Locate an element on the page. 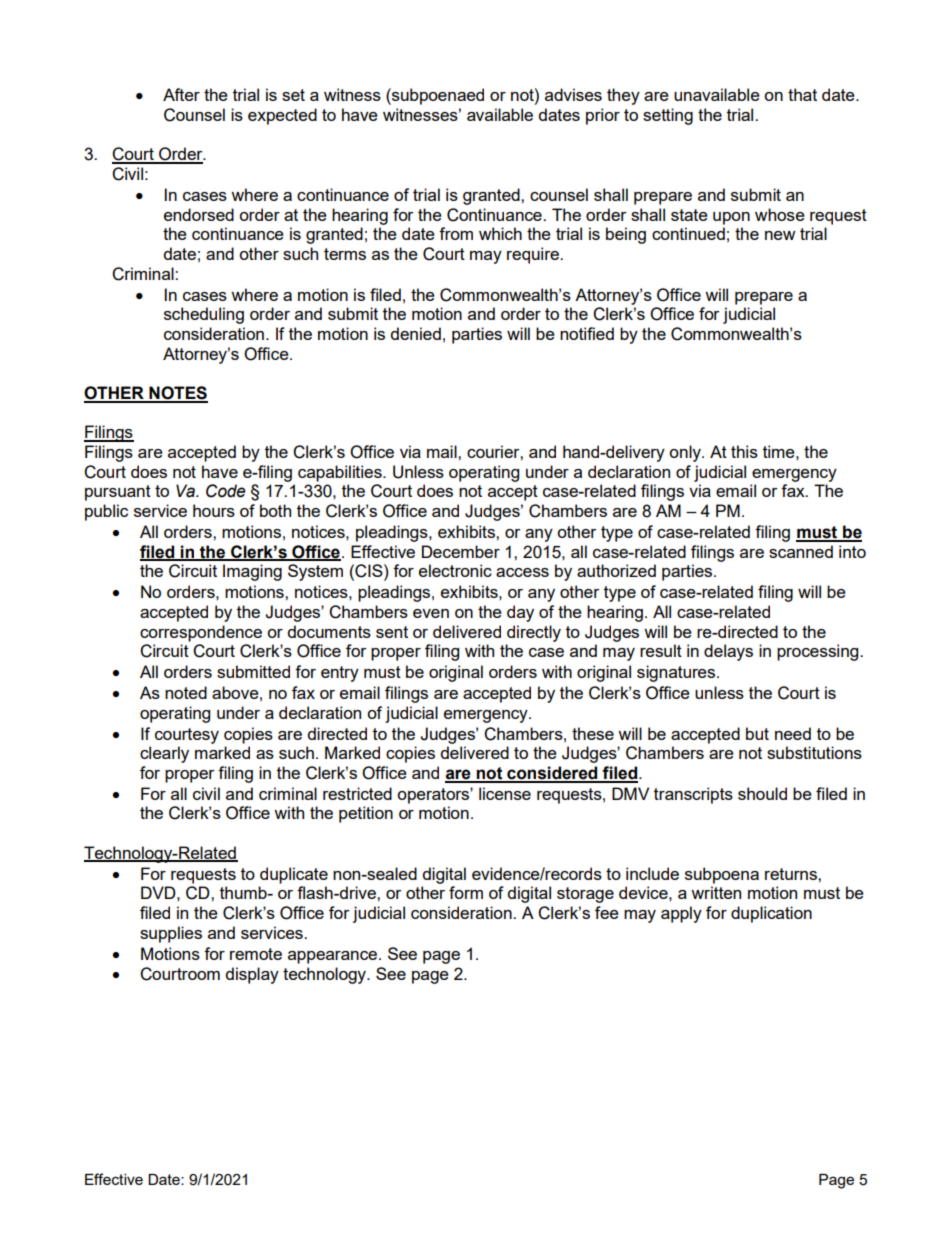 Image resolution: width=952 pixels, height=1233 pixels. hours is located at coordinates (214, 510).
